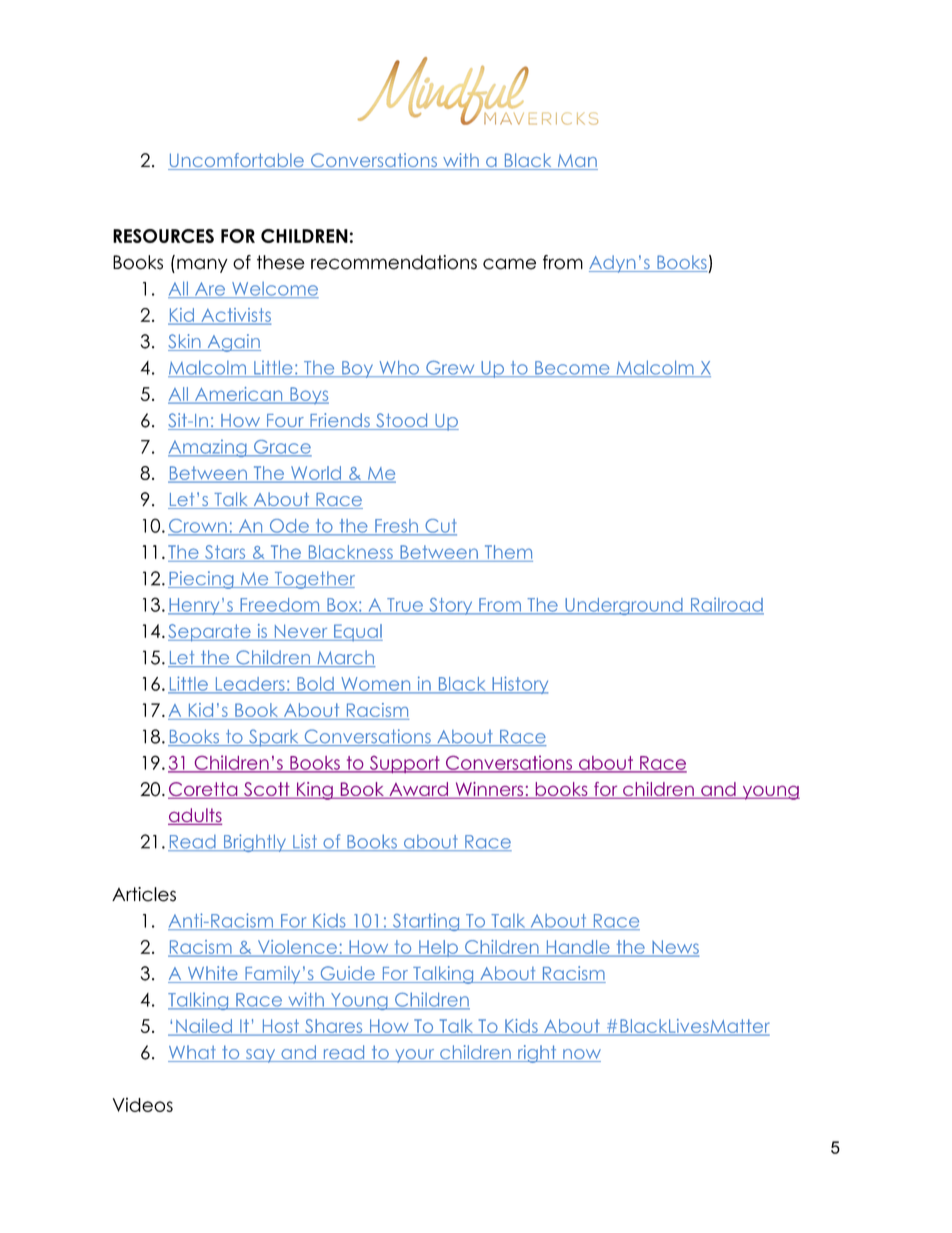  What do you see at coordinates (233, 343) in the document?
I see `Again` at bounding box center [233, 343].
